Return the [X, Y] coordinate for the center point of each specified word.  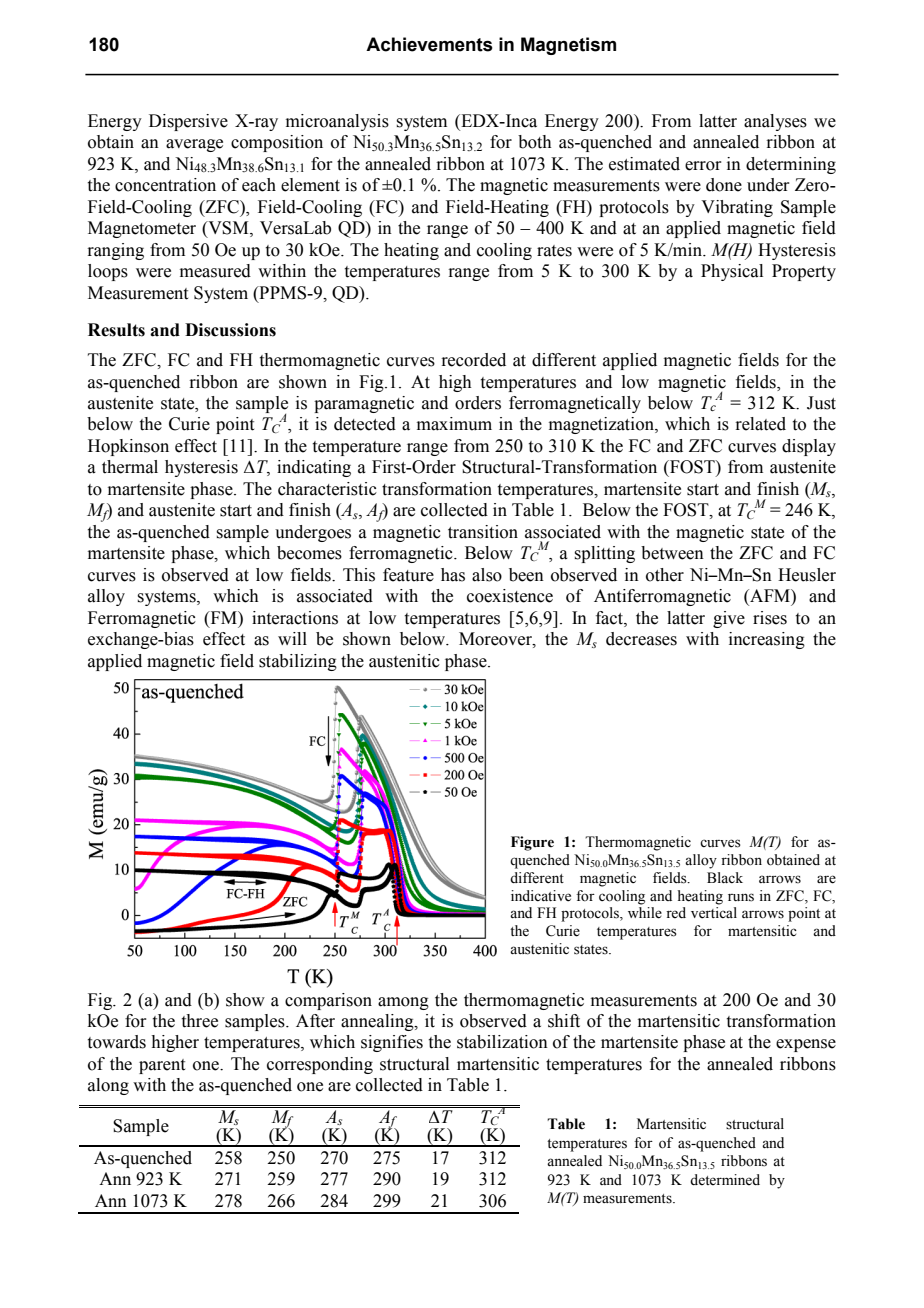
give [729, 619]
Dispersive [188, 122]
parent [162, 1066]
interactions [295, 618]
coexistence [510, 596]
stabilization [502, 1042]
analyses [775, 122]
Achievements [429, 44]
